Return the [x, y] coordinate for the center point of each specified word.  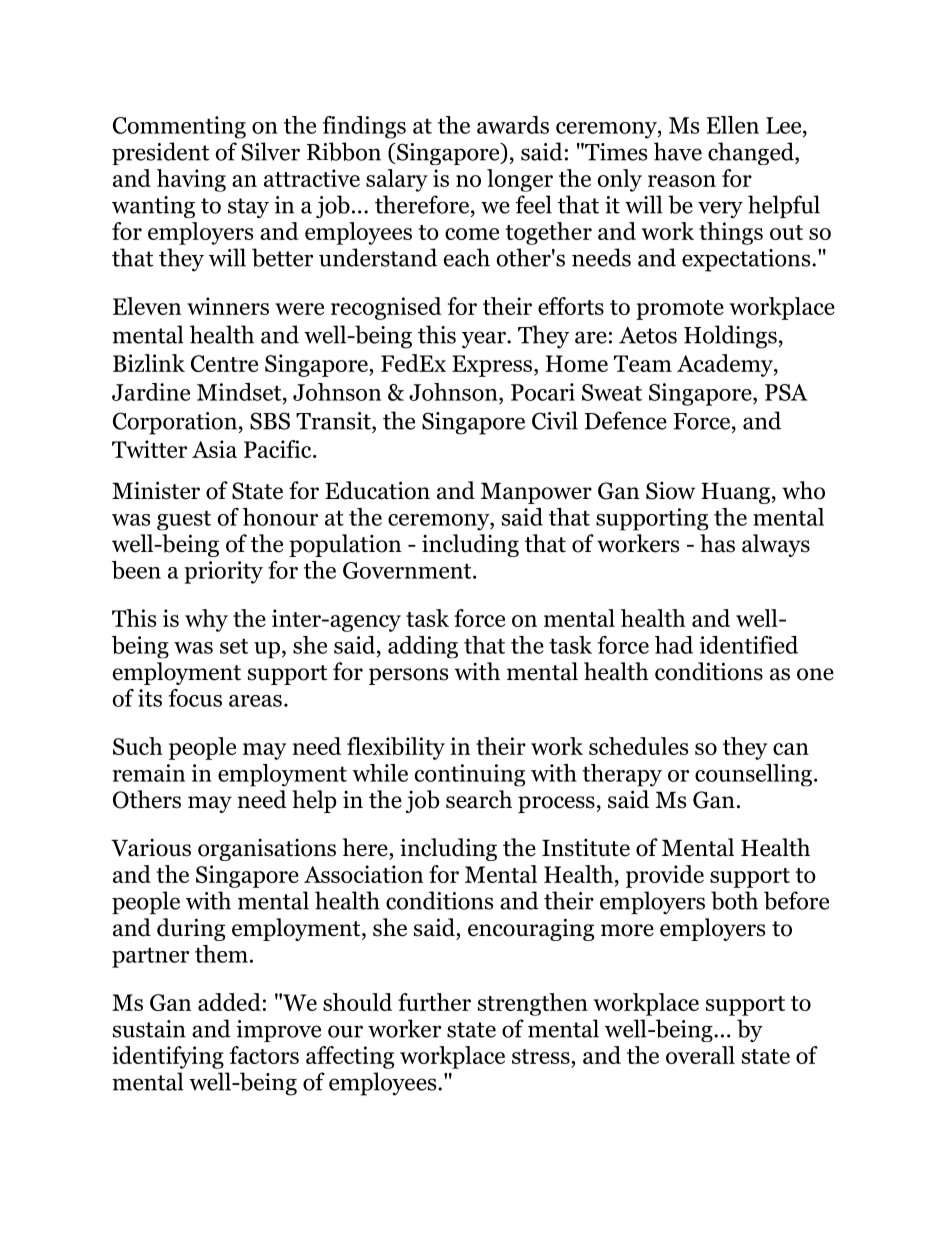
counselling [755, 775]
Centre [224, 363]
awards [513, 125]
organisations [267, 850]
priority [223, 572]
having [191, 180]
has [717, 543]
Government [408, 570]
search [479, 799]
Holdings [730, 337]
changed [752, 153]
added [229, 1002]
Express [492, 366]
